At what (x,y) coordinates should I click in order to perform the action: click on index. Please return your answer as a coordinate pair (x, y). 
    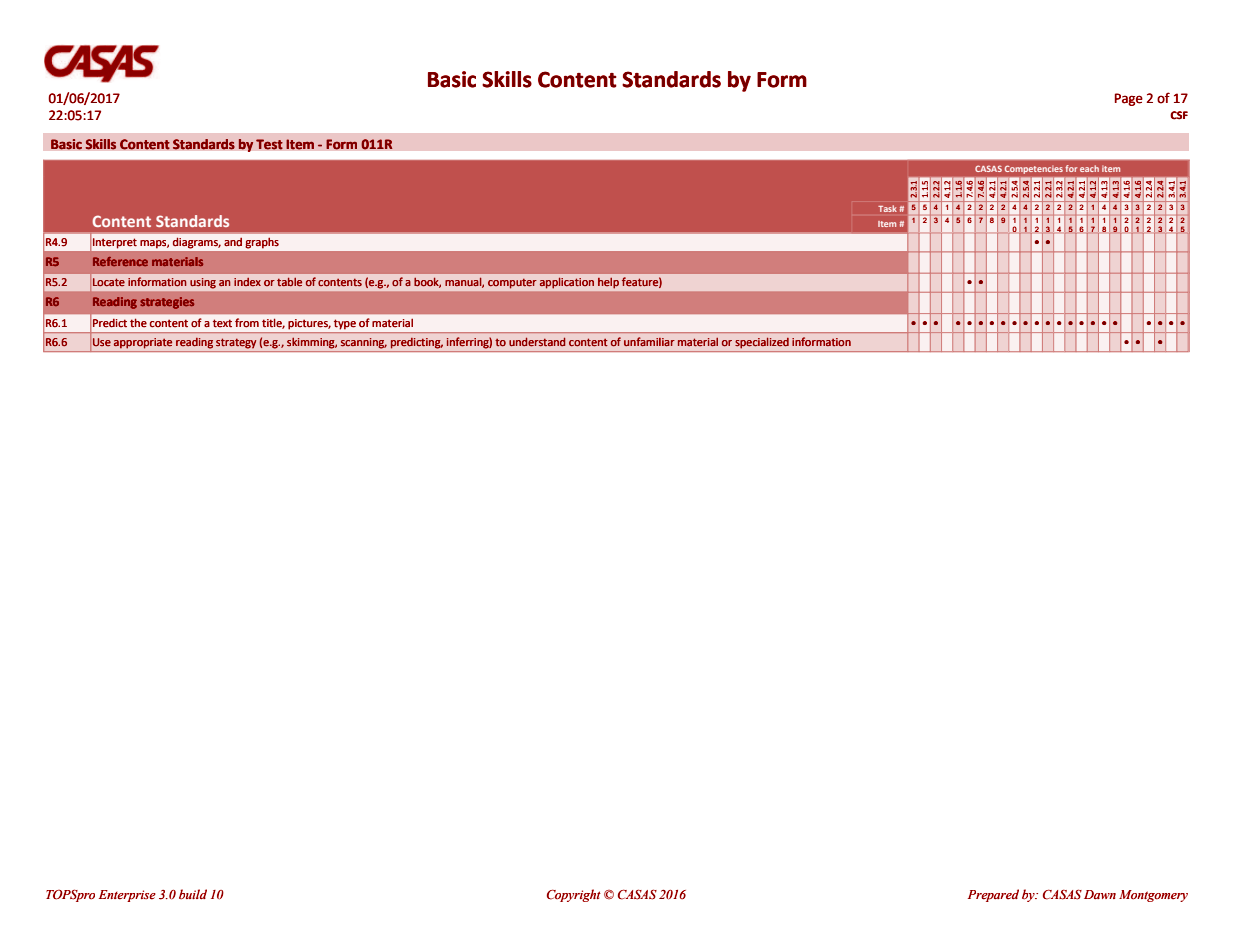
    Looking at the image, I should click on (247, 282).
